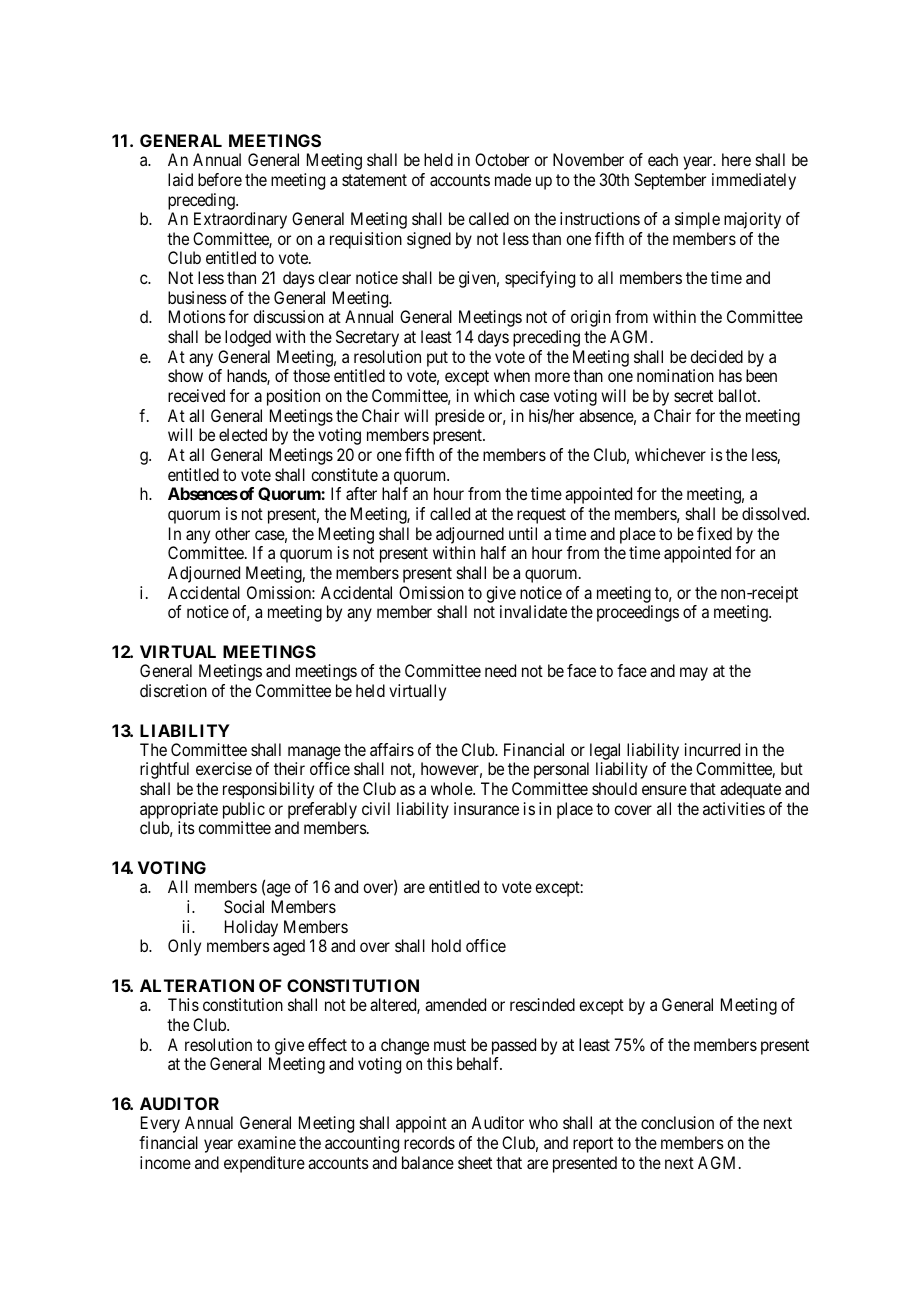  Describe the element at coordinates (220, 179) in the screenshot. I see `before` at that location.
